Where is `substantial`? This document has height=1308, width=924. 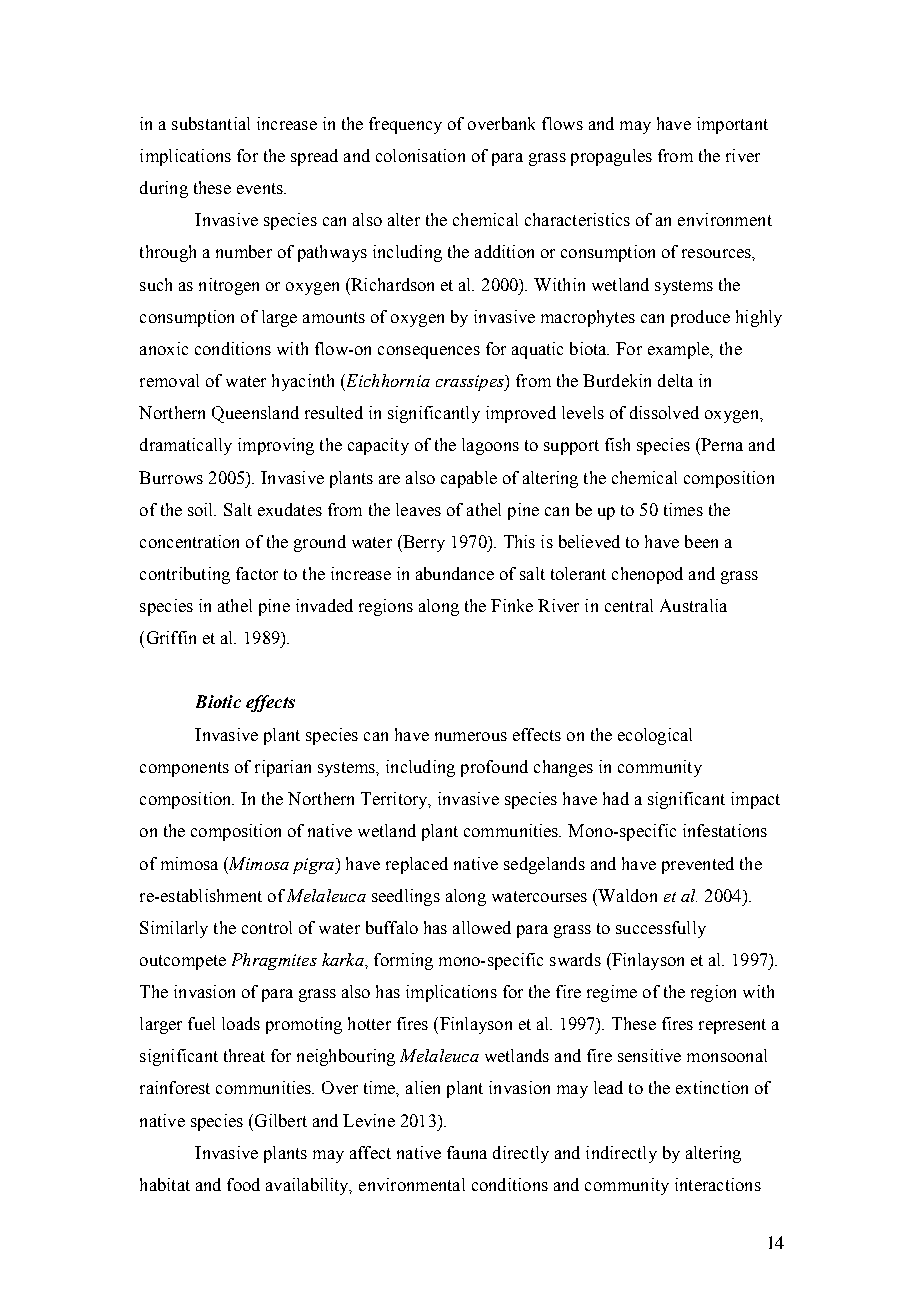 substantial is located at coordinates (211, 123).
